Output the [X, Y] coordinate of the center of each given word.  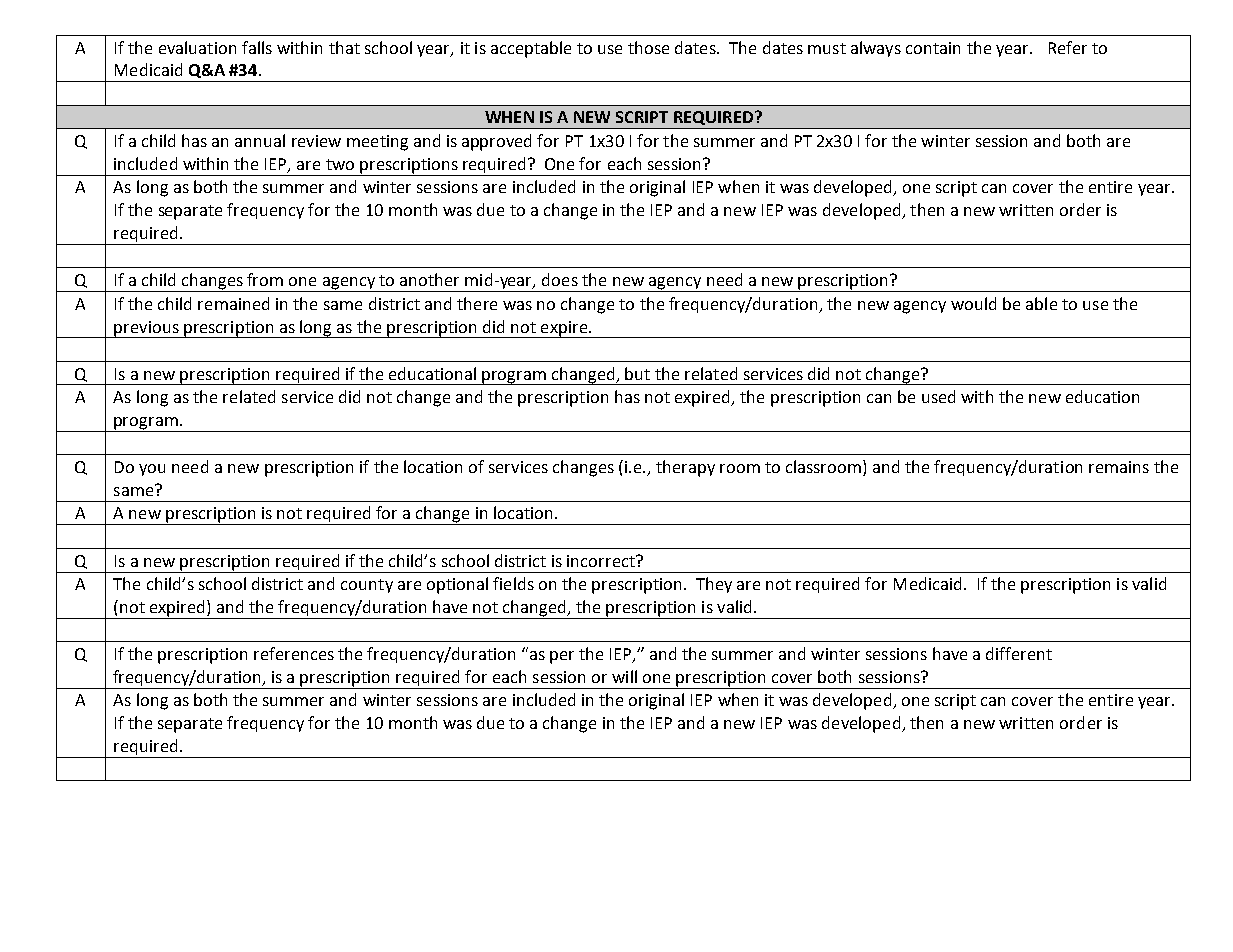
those [648, 47]
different [1019, 653]
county [367, 586]
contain [933, 48]
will [624, 676]
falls [257, 47]
